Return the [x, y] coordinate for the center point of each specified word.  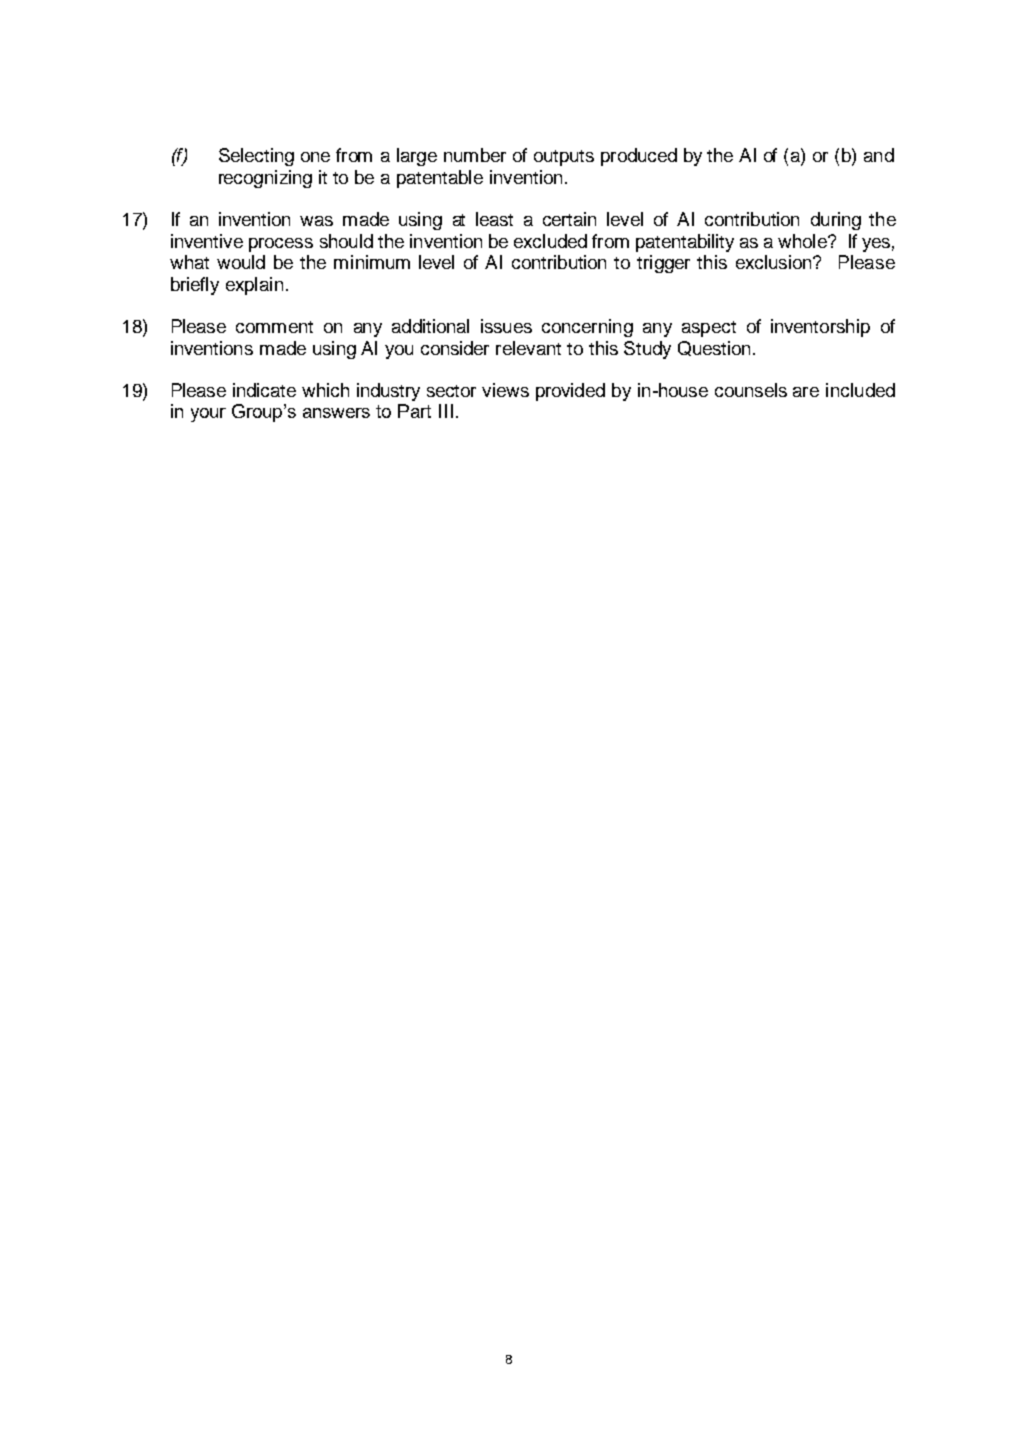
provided [570, 392]
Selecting [256, 157]
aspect [709, 329]
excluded [550, 241]
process [281, 245]
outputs [564, 158]
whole [803, 241]
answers [336, 413]
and [879, 155]
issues [506, 326]
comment [274, 327]
